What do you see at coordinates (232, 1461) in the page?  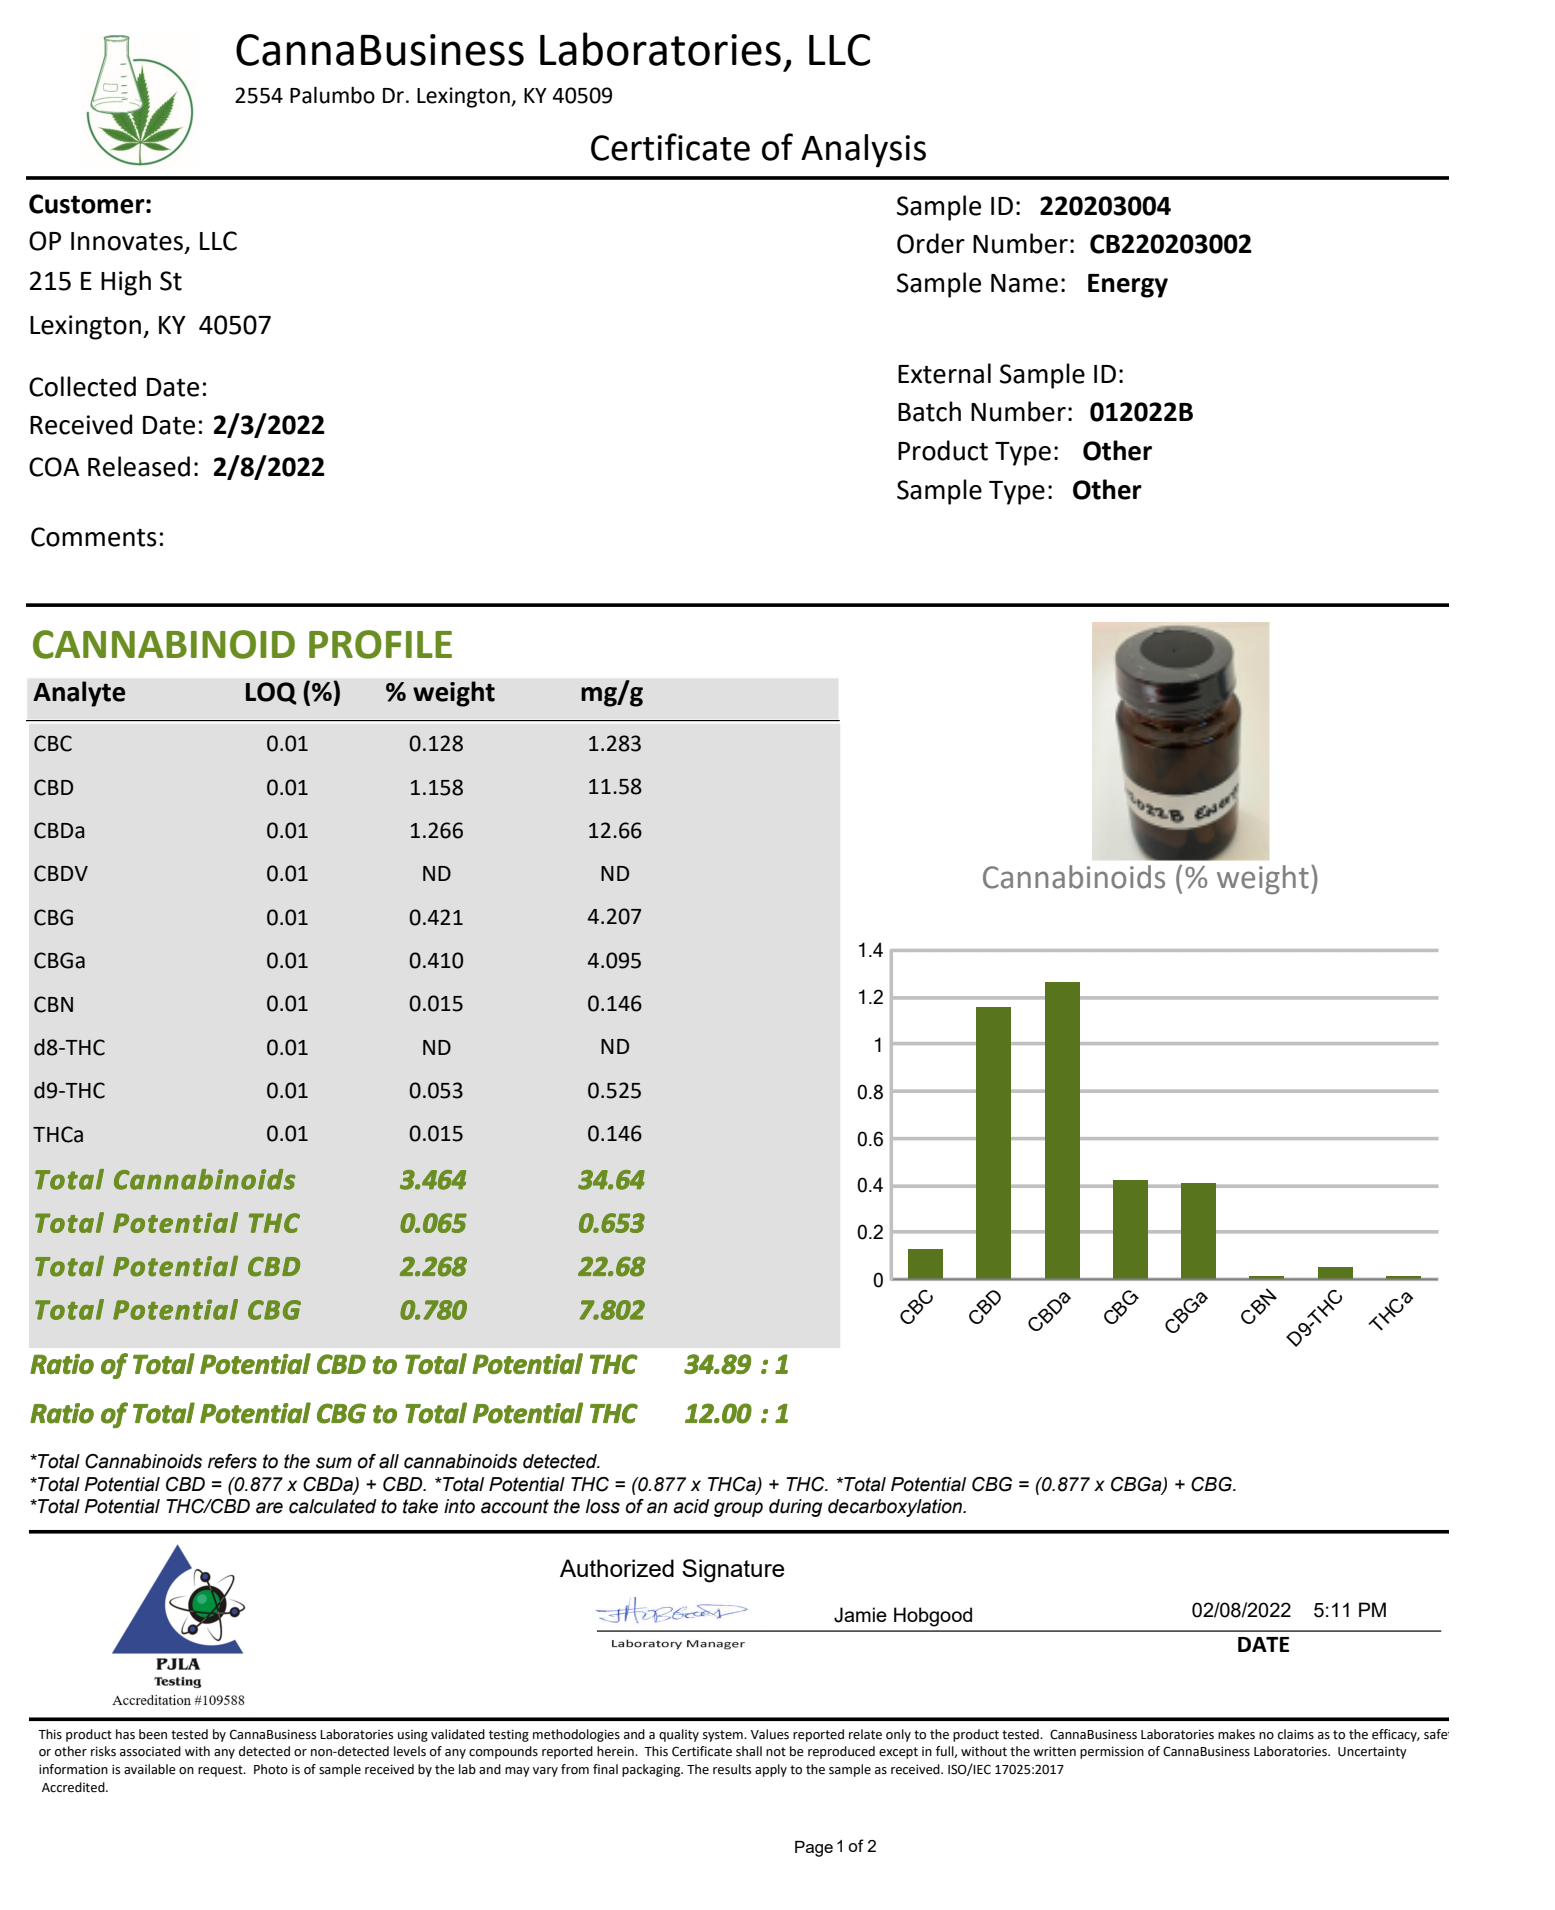 I see `refers` at bounding box center [232, 1461].
